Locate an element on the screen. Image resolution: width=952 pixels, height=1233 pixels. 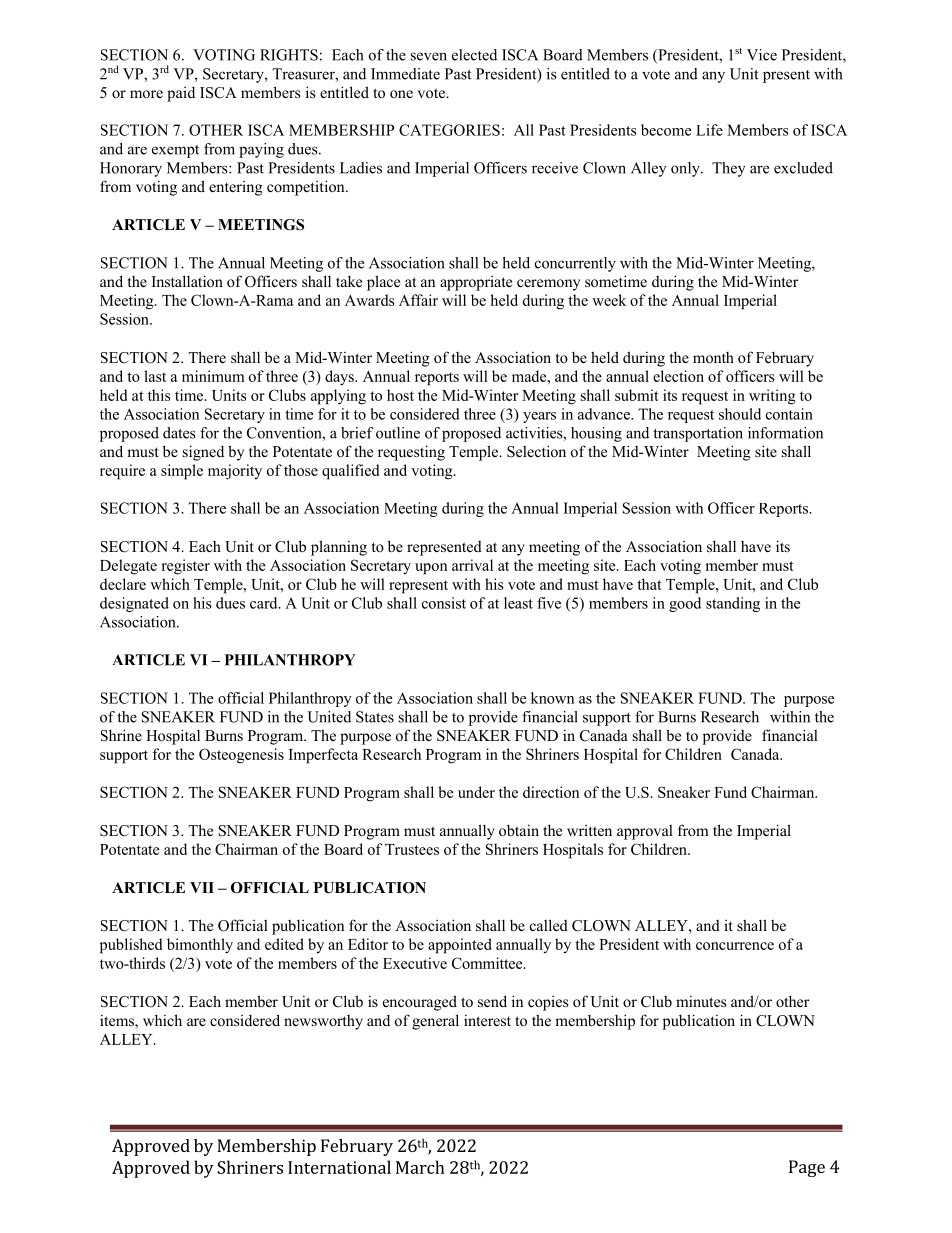
transportation is located at coordinates (698, 434).
